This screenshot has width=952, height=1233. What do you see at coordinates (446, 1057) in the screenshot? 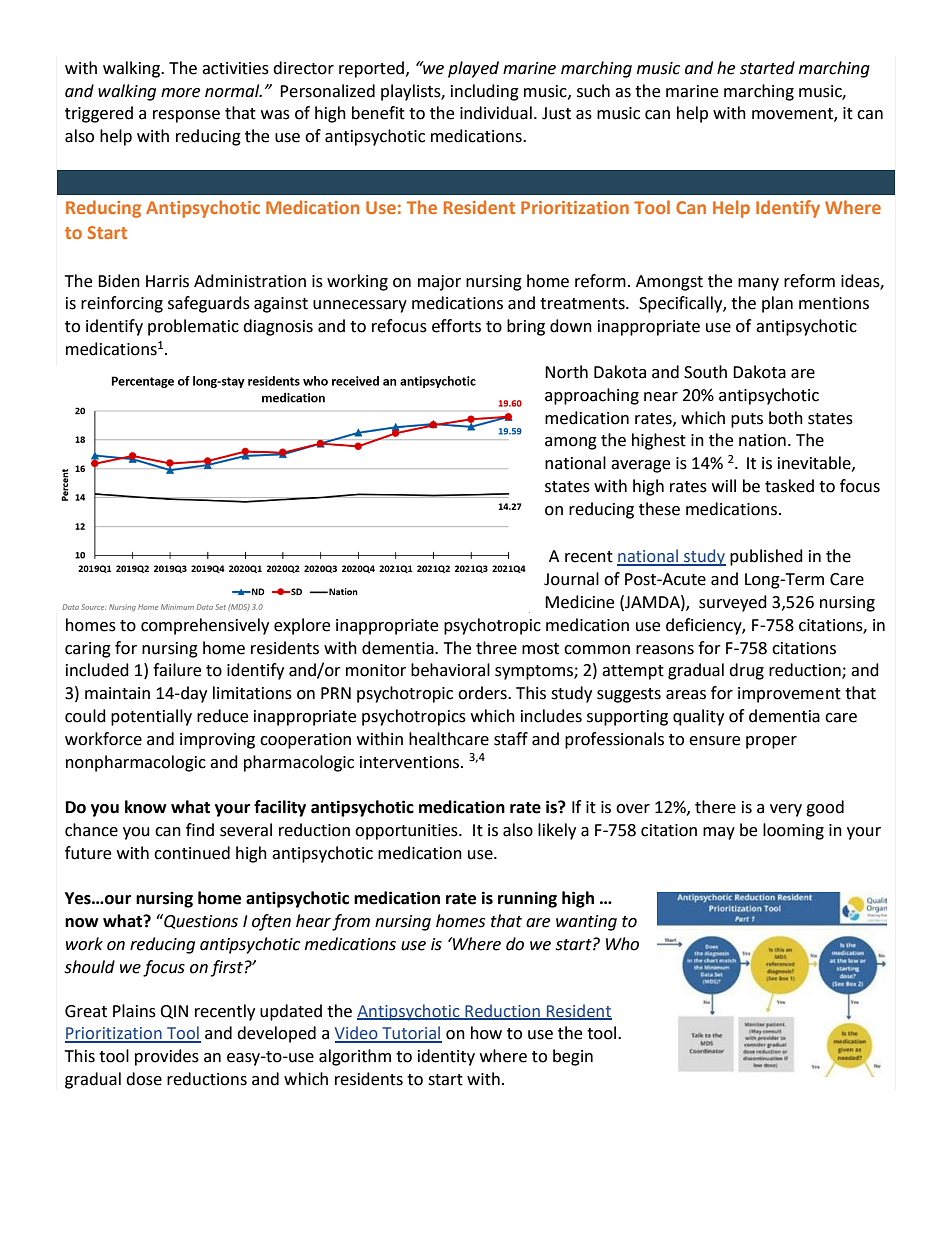
I see `identity` at bounding box center [446, 1057].
